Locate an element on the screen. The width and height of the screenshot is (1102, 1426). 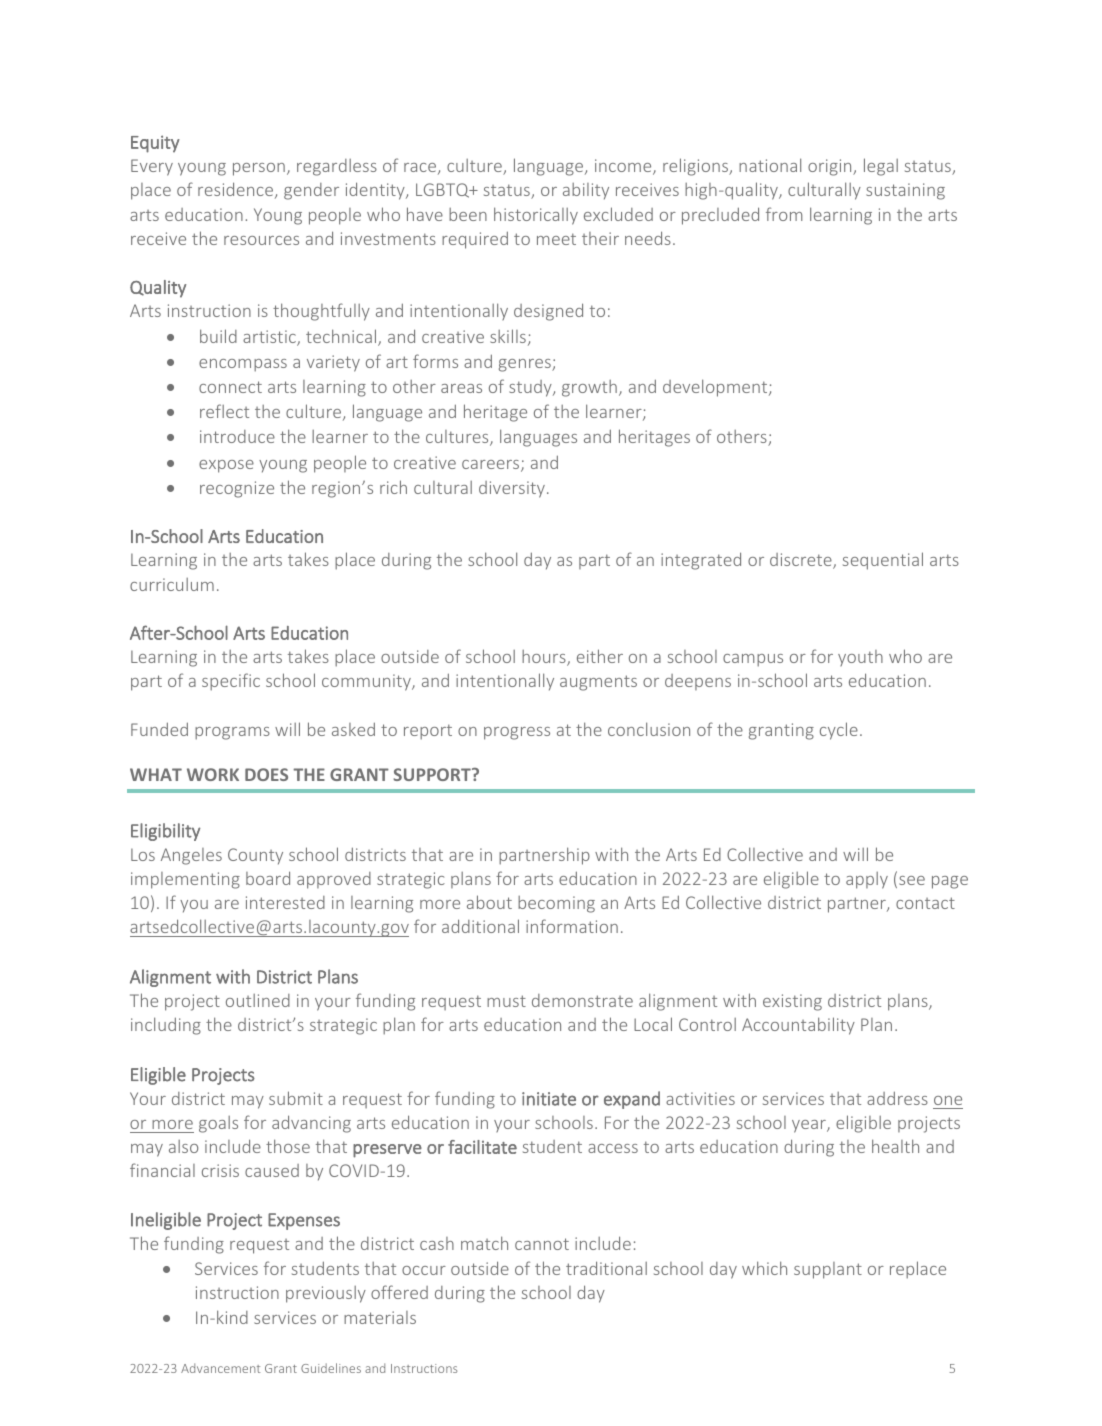
which is located at coordinates (764, 1268).
